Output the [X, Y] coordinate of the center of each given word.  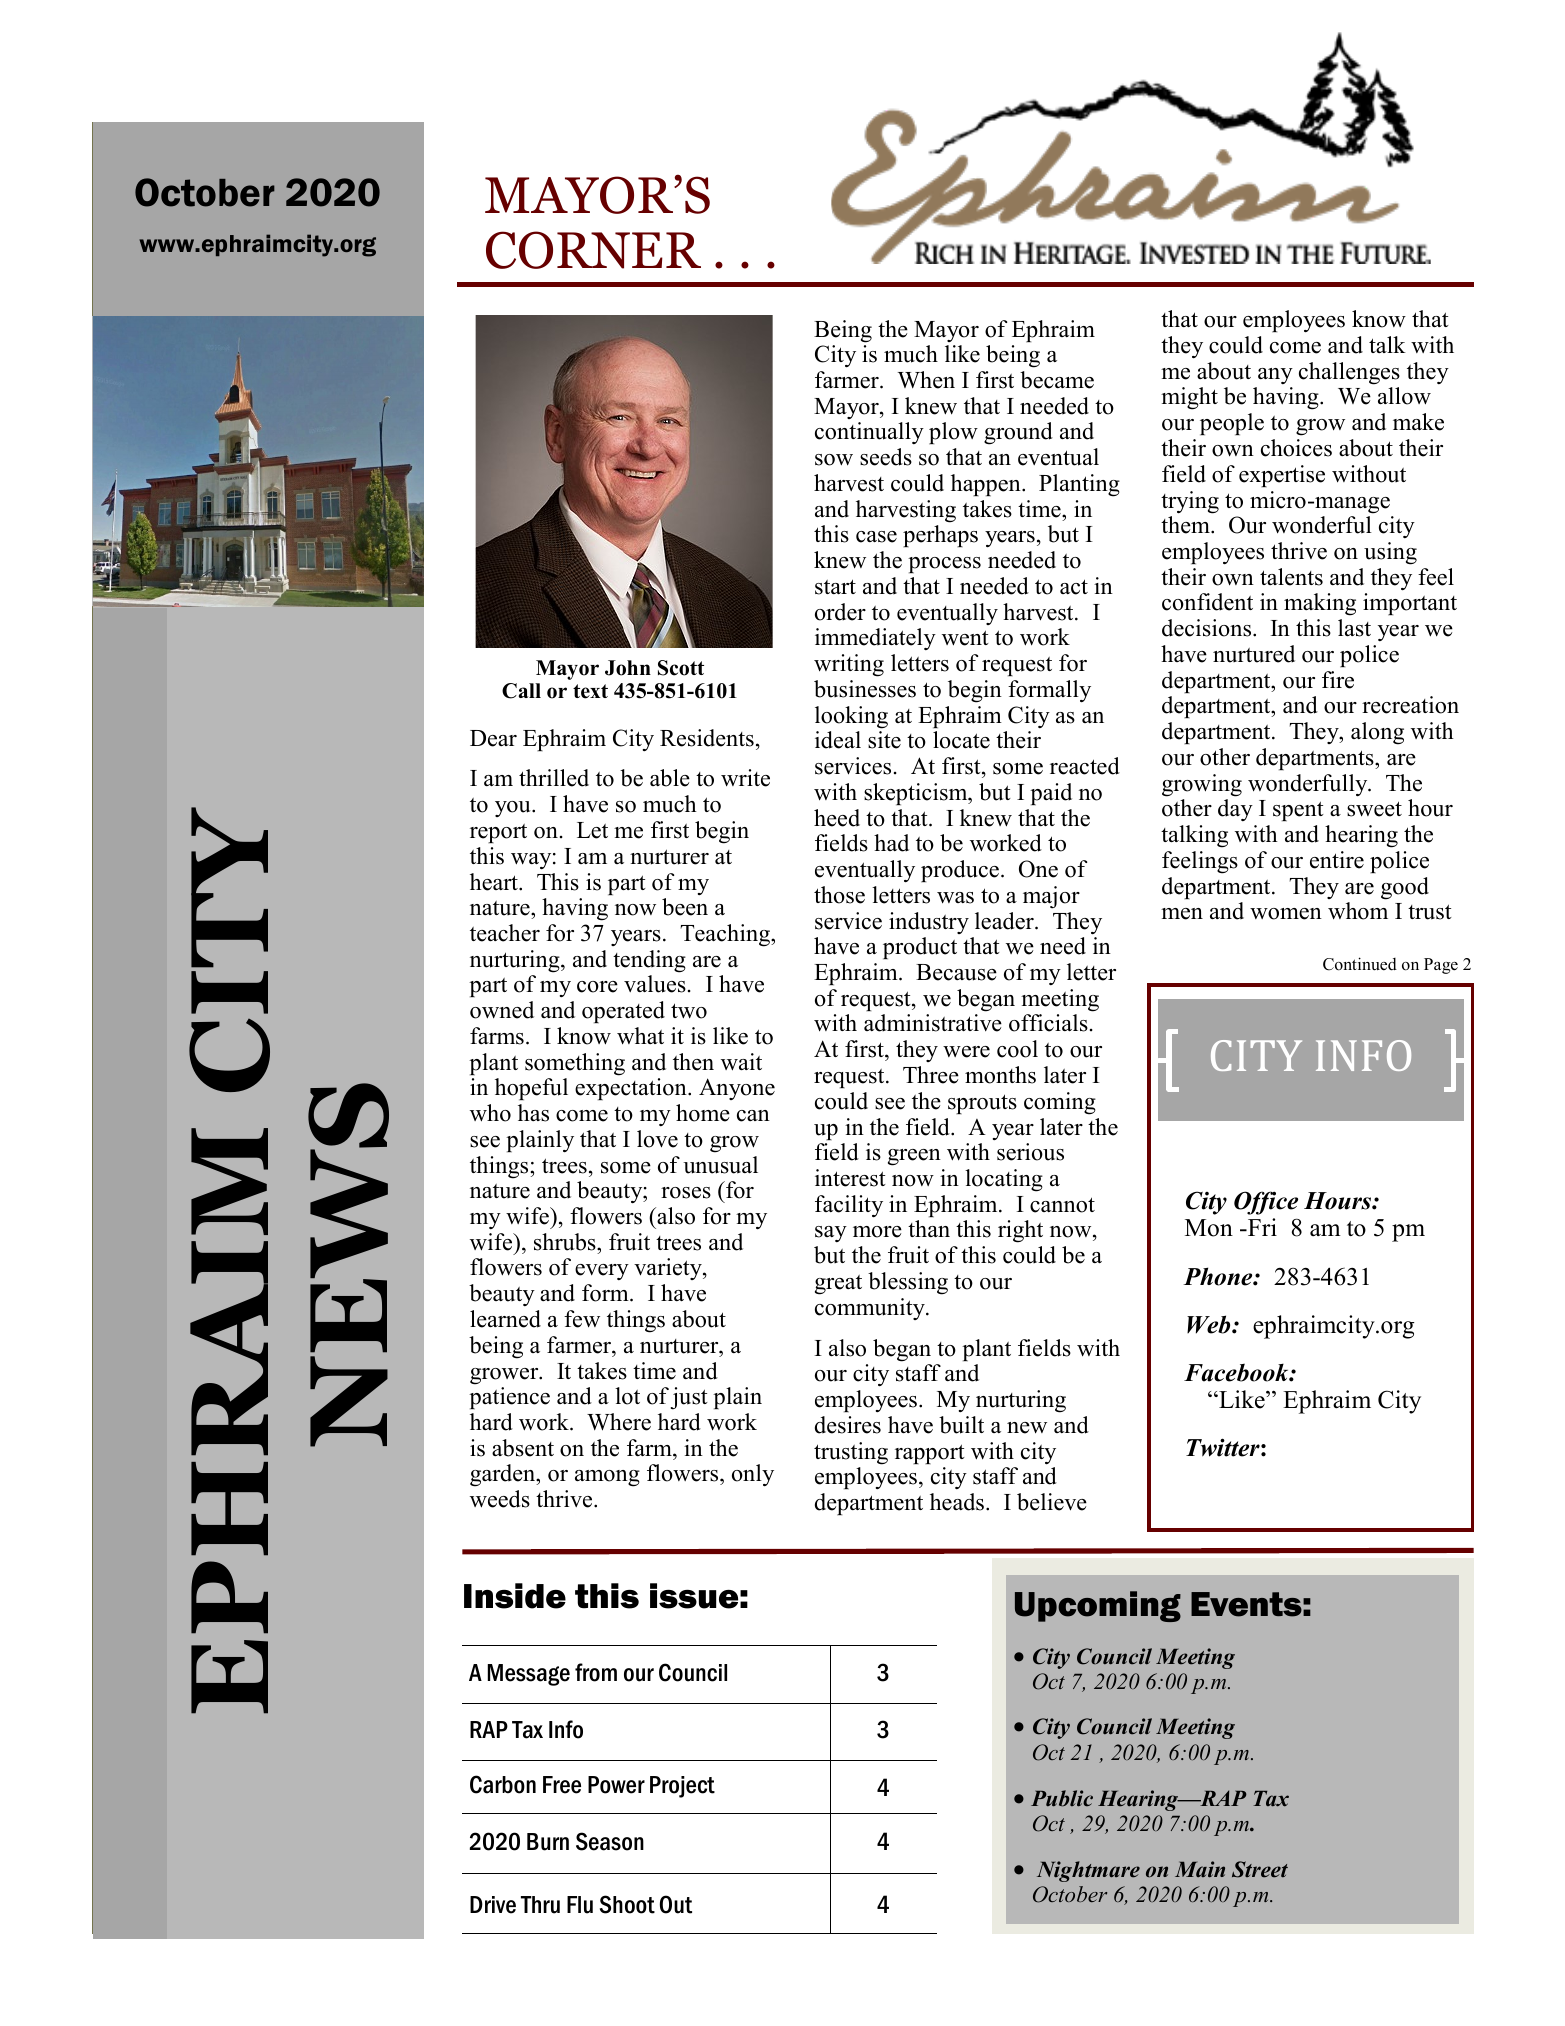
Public [1062, 1798]
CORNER [593, 250]
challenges [1349, 373]
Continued [1360, 964]
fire [1338, 680]
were [966, 1052]
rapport [930, 1454]
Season [610, 1841]
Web [1210, 1324]
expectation [632, 1089]
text [590, 691]
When [926, 380]
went [965, 638]
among [607, 1478]
